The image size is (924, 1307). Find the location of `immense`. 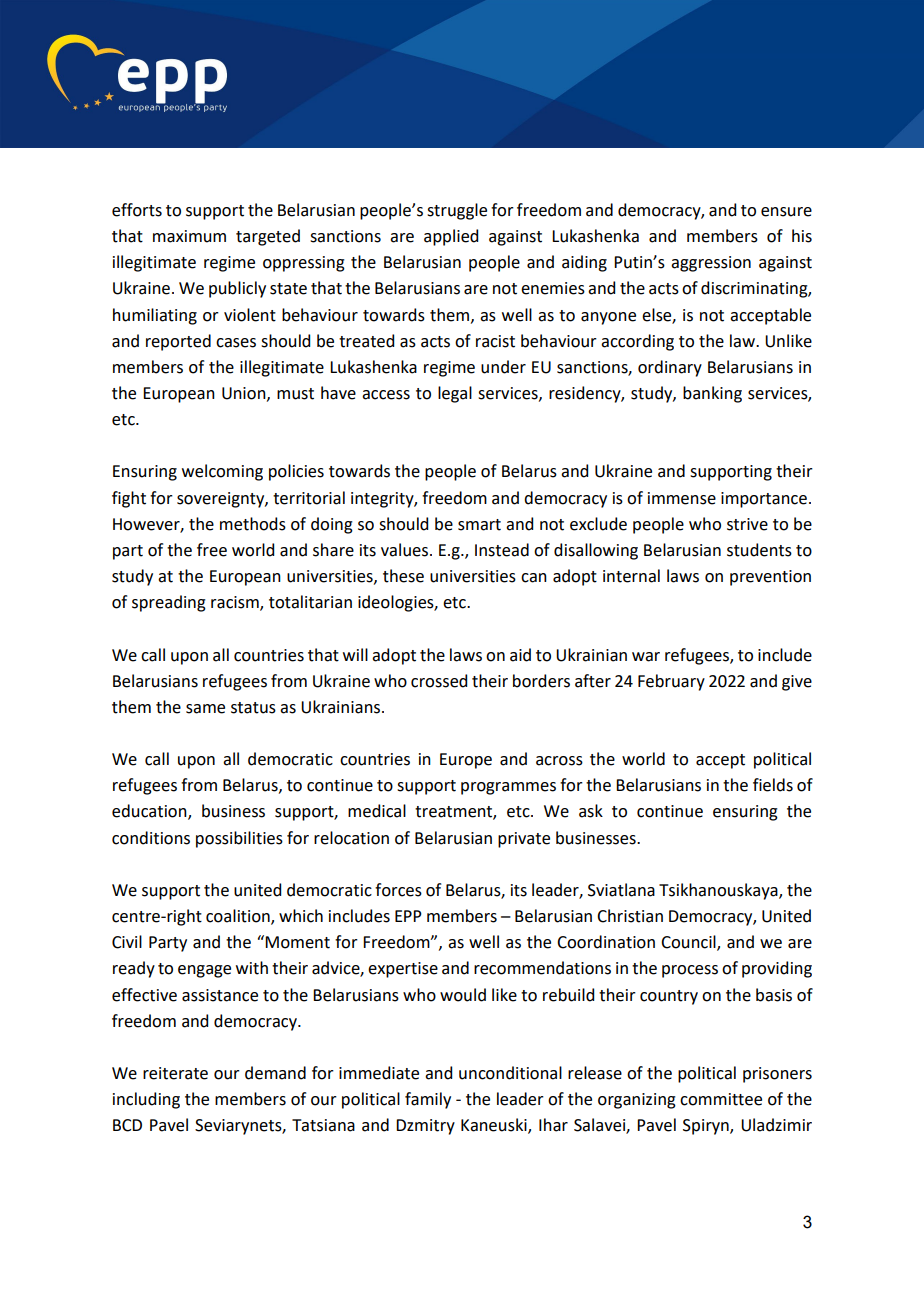

immense is located at coordinates (682, 498).
